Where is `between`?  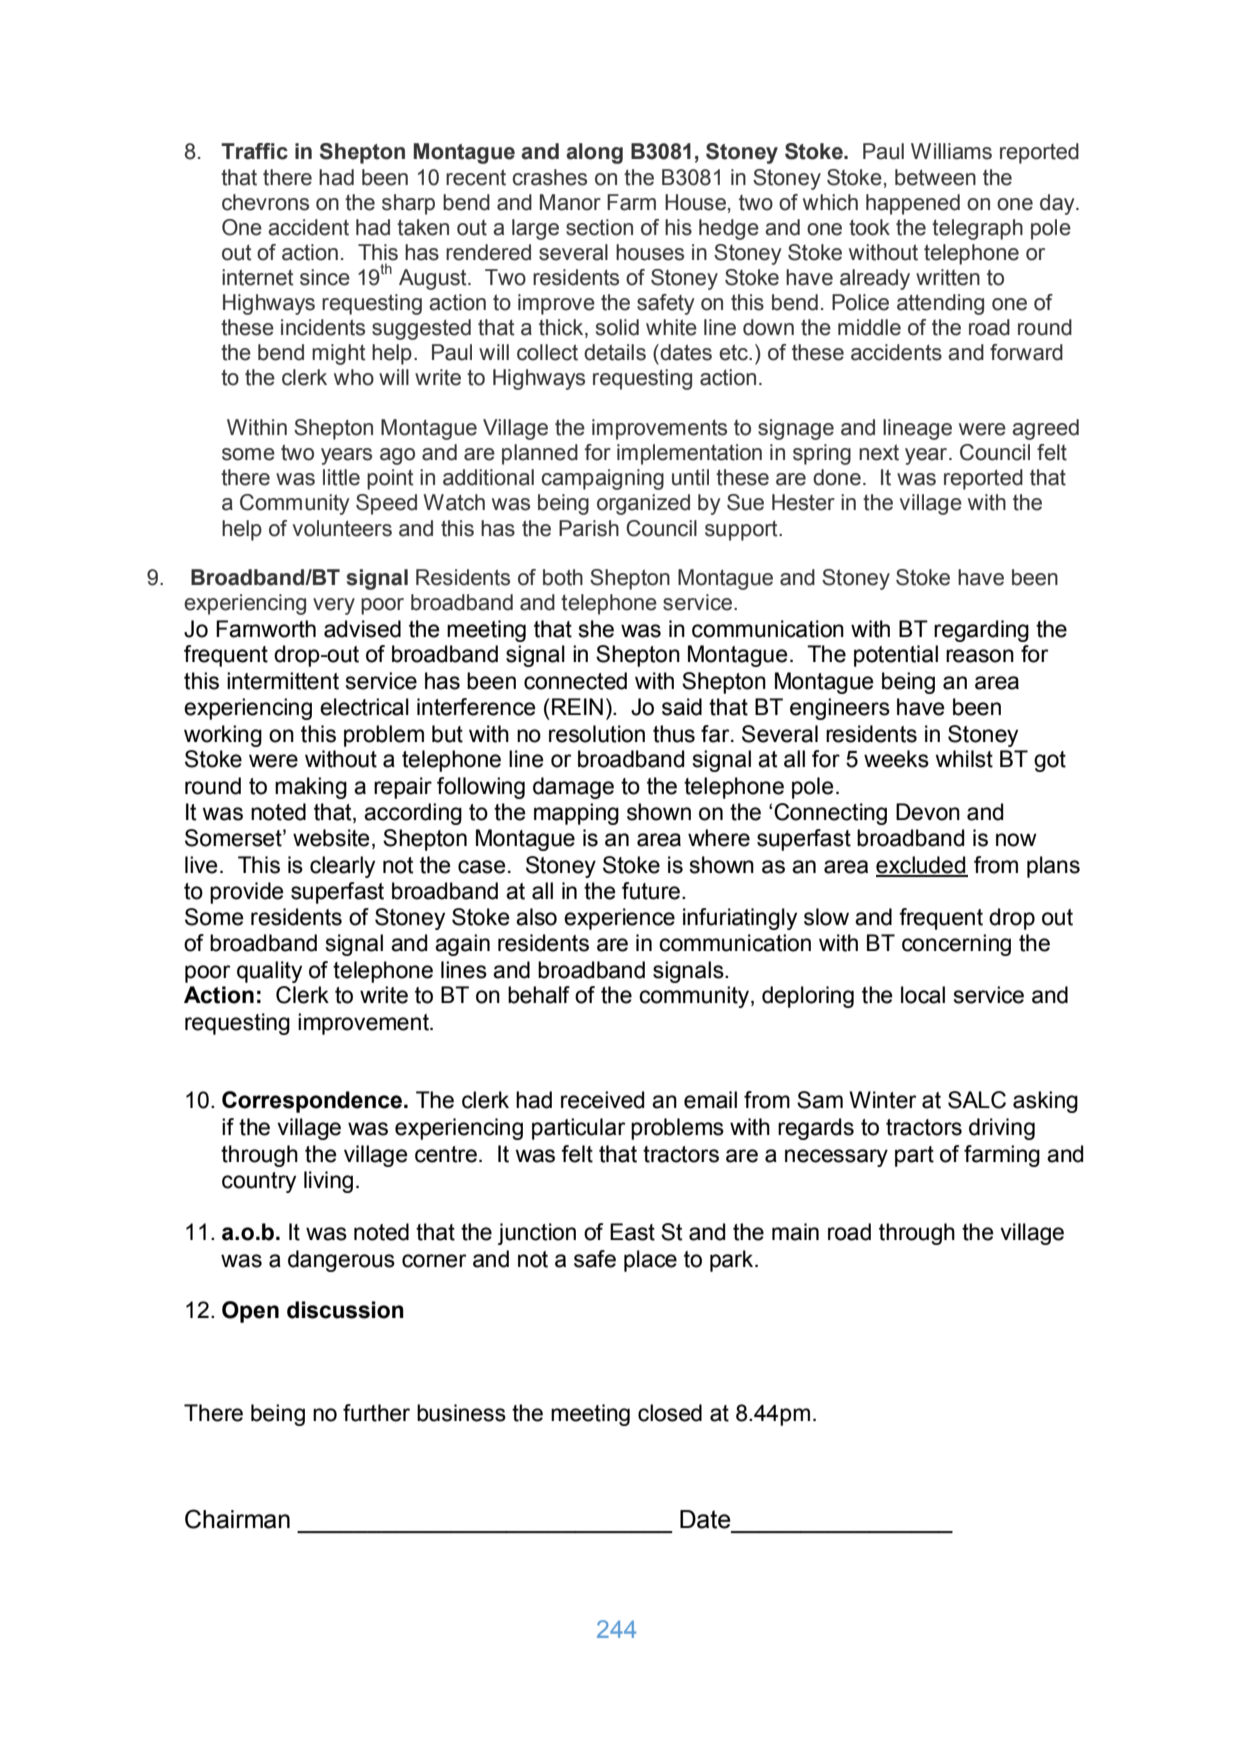
between is located at coordinates (935, 177).
